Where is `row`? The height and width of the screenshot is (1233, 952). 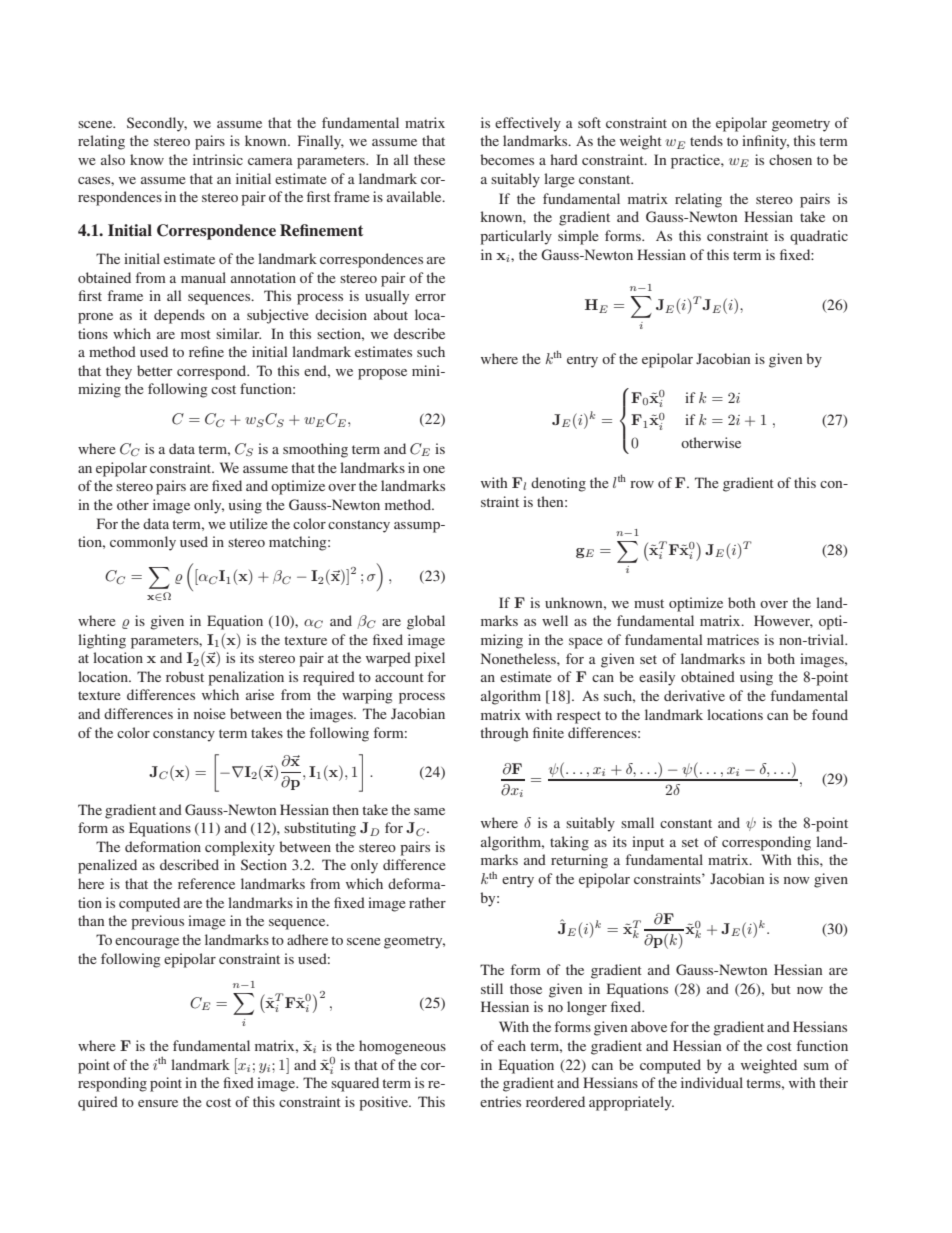
row is located at coordinates (642, 484).
